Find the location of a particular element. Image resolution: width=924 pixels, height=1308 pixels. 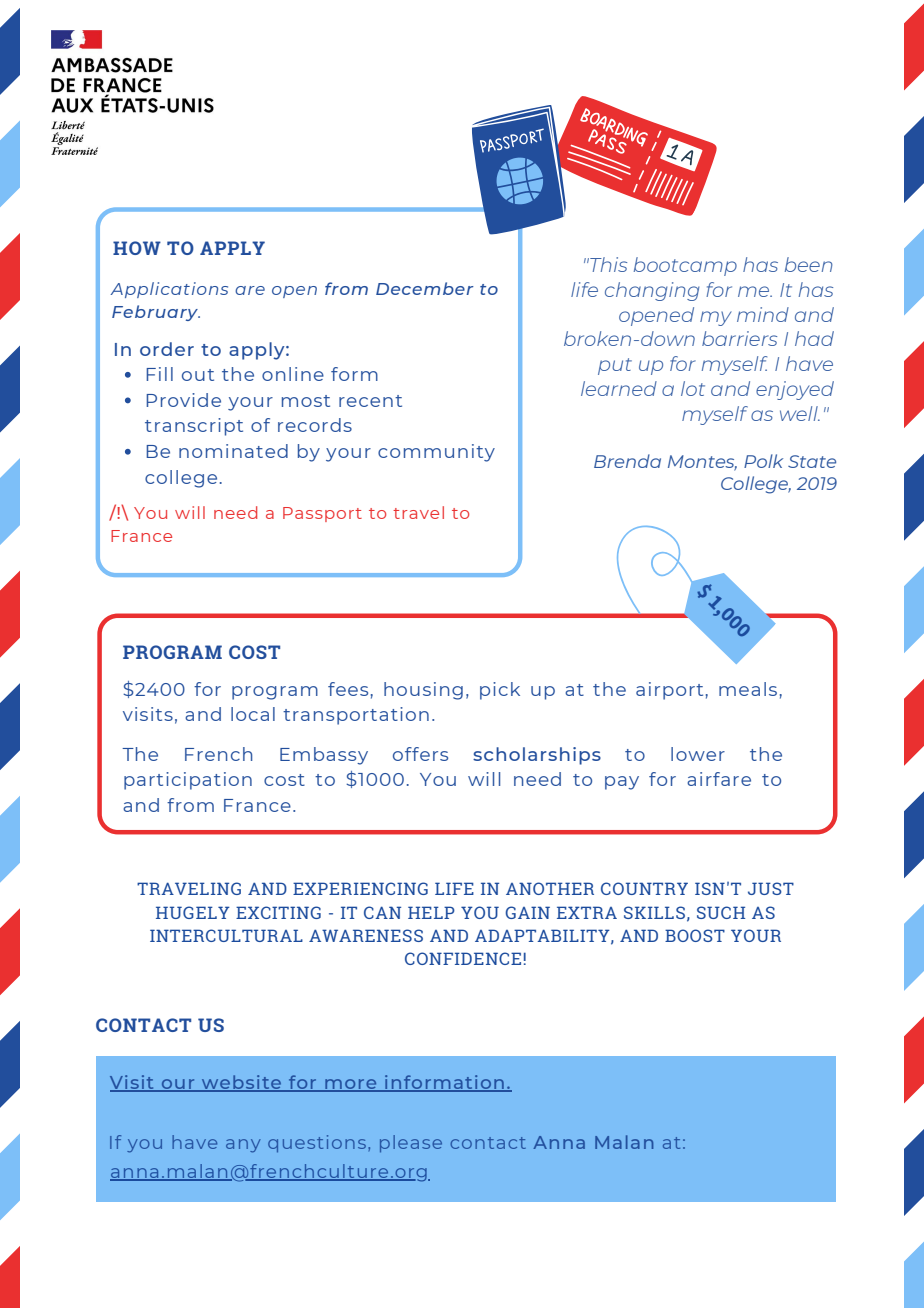

any is located at coordinates (243, 1146).
